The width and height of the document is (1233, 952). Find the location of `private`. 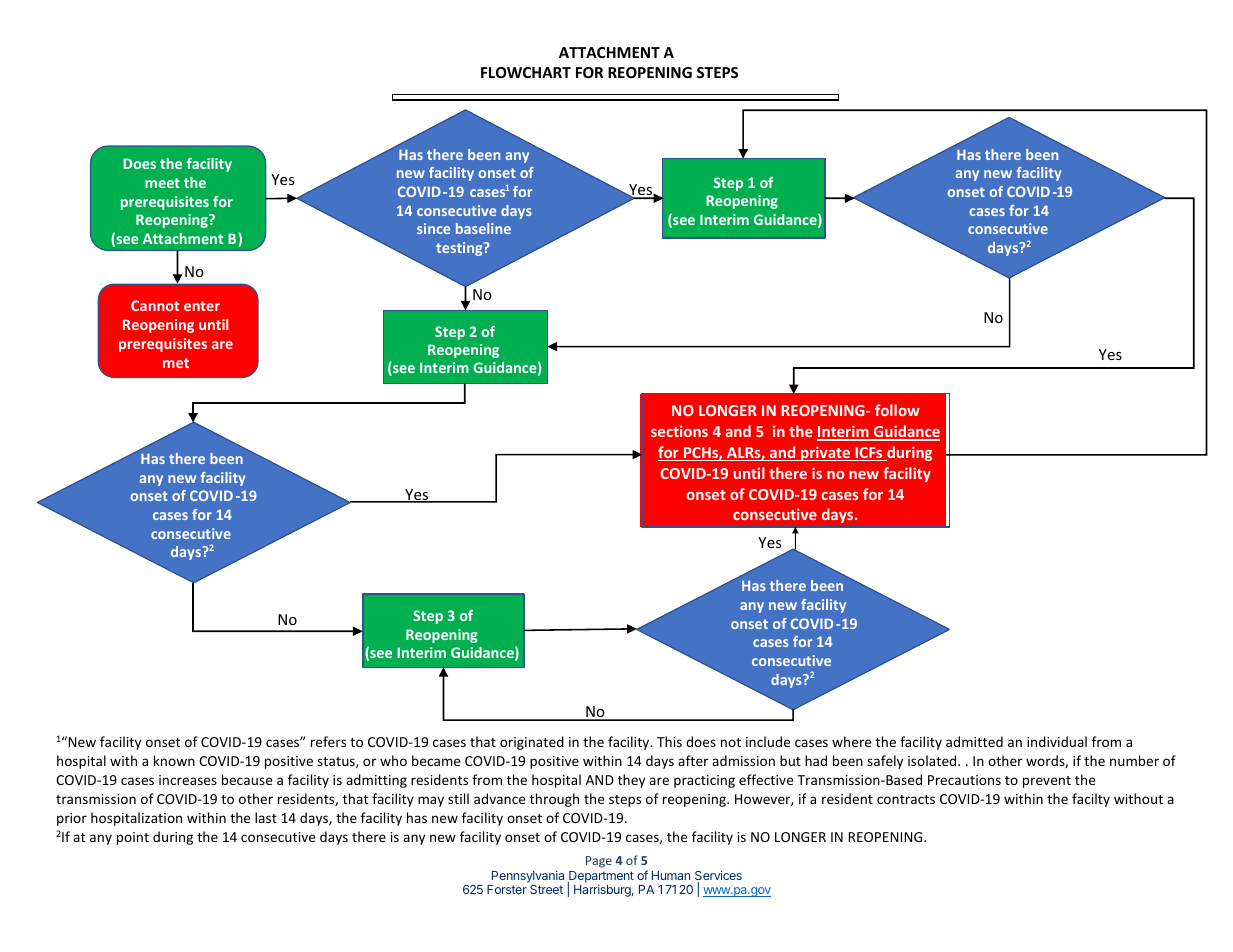

private is located at coordinates (825, 453).
